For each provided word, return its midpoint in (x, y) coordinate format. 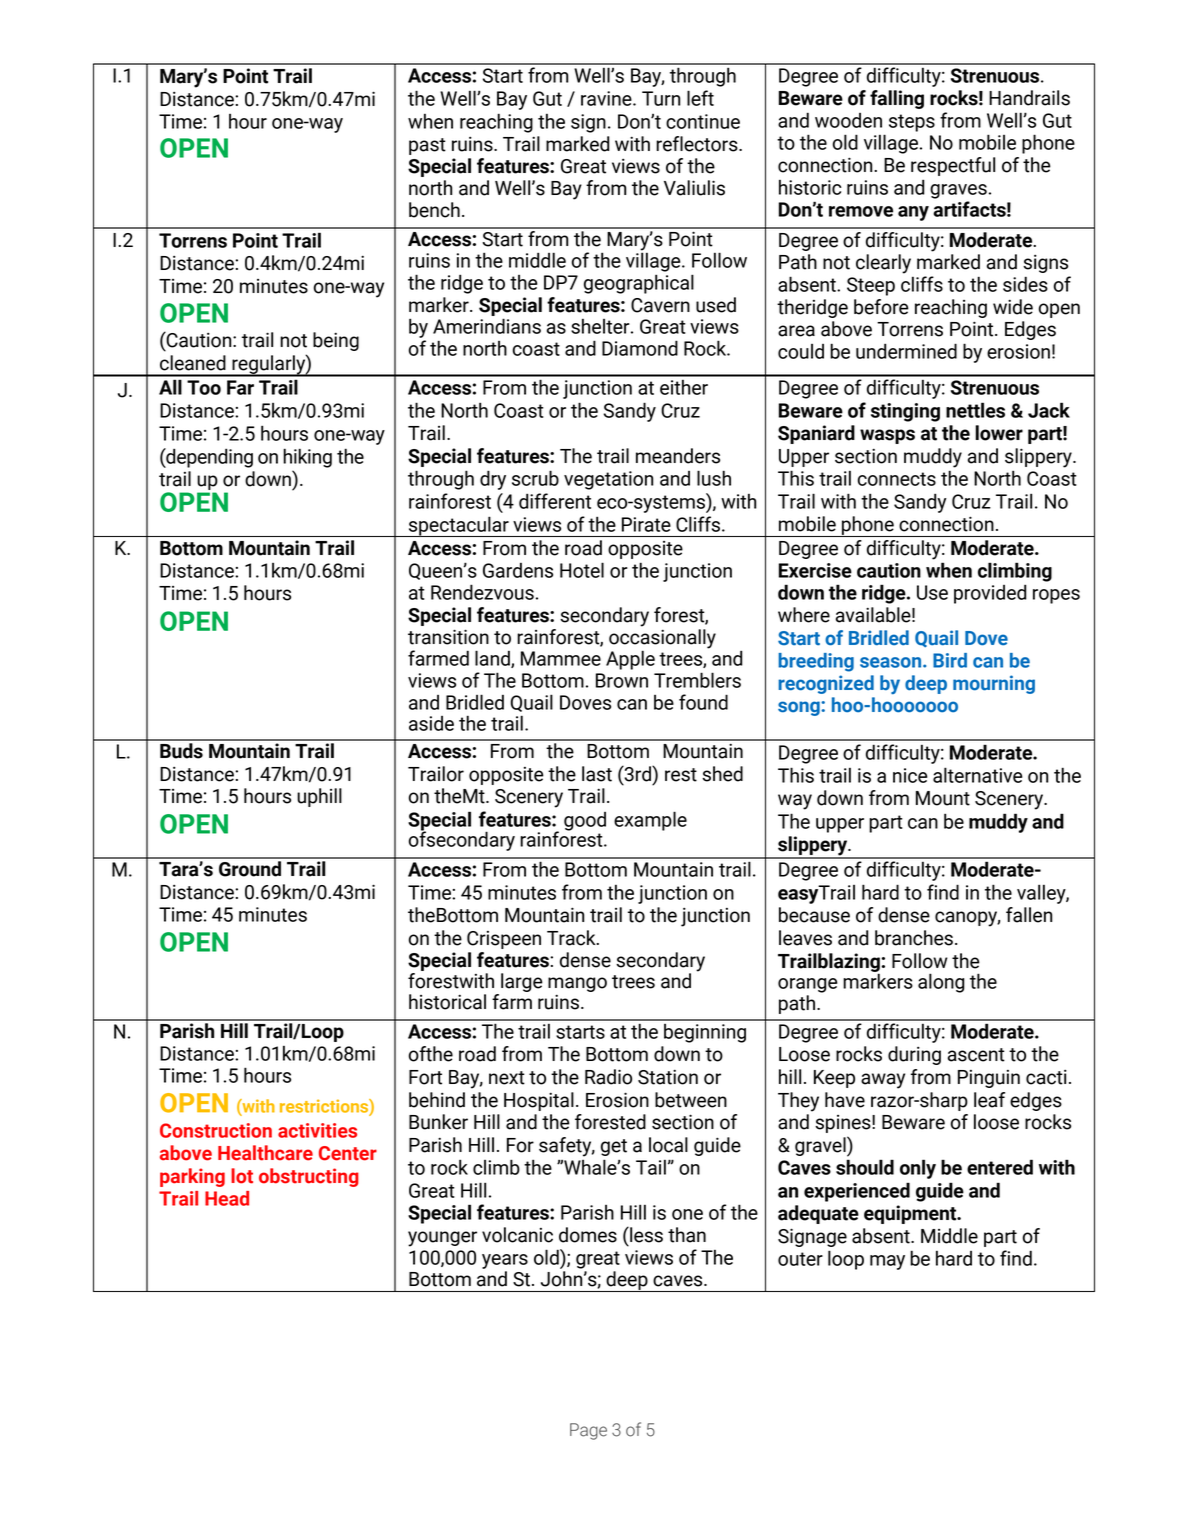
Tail (651, 1167)
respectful (953, 166)
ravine (607, 98)
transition (448, 637)
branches (914, 938)
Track (572, 938)
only (918, 1169)
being (336, 341)
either (684, 387)
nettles (975, 410)
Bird (950, 660)
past (427, 146)
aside (431, 723)
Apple (630, 660)
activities (317, 1130)
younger (442, 1239)
